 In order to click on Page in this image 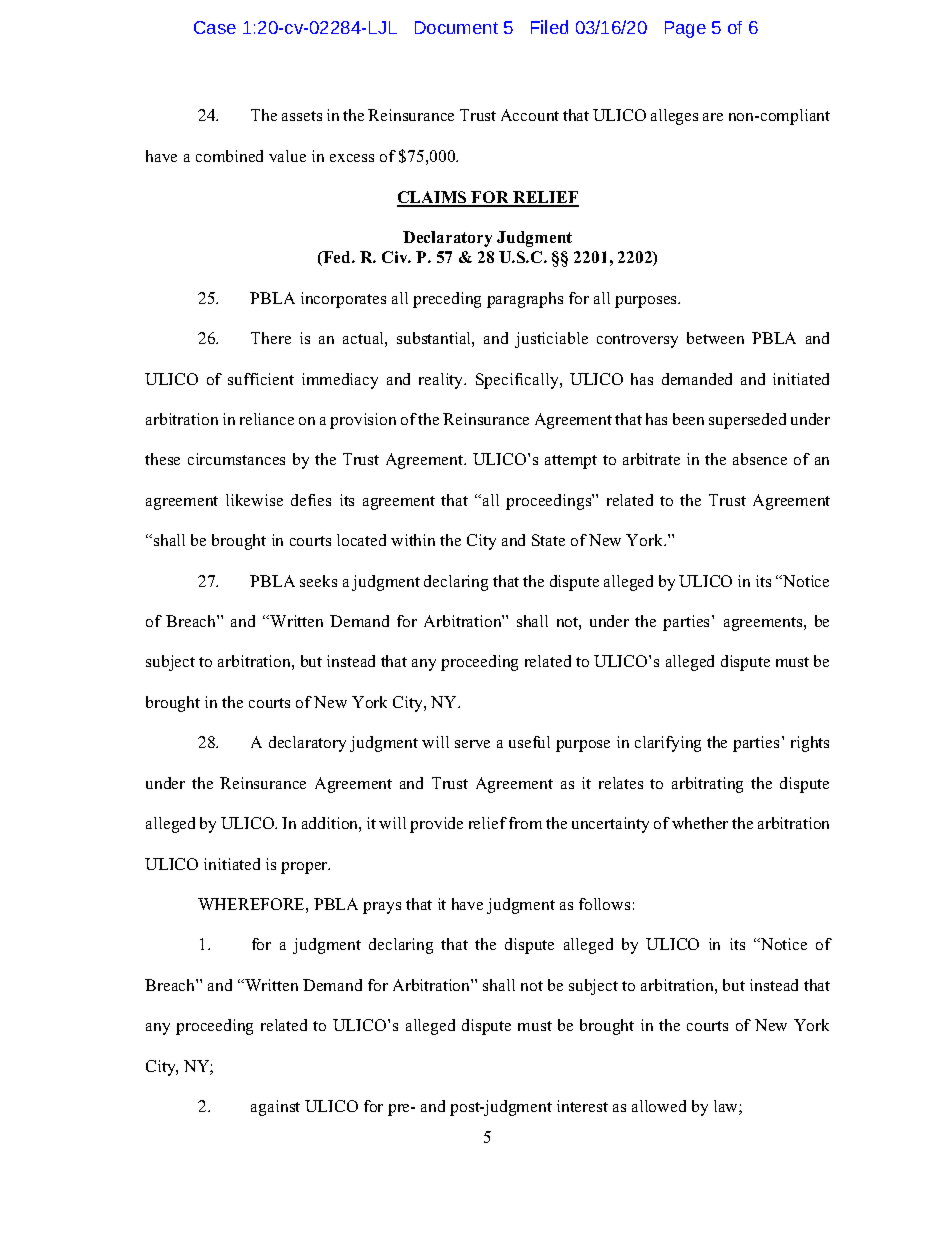, I will do `click(685, 29)`.
